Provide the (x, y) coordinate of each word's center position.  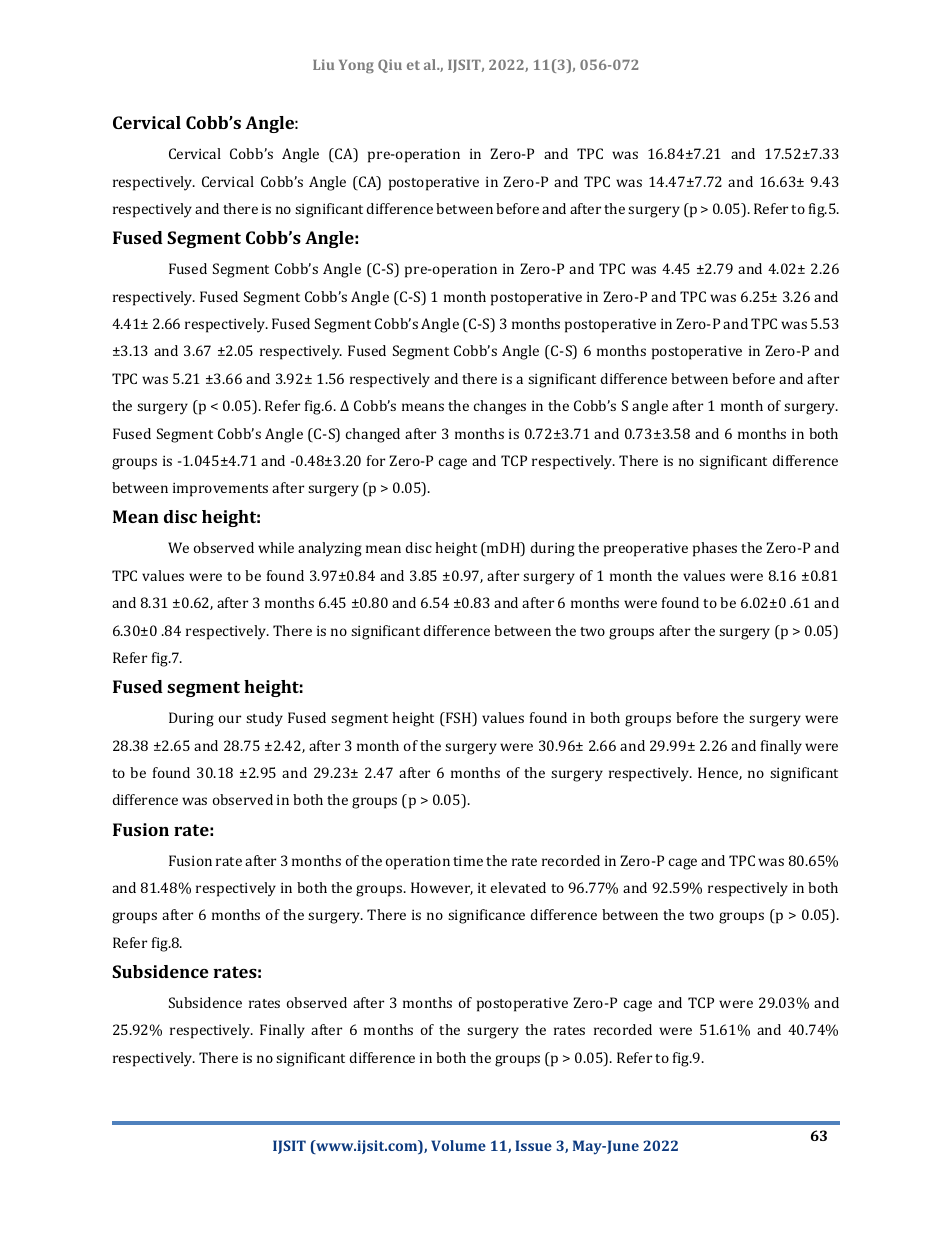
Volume (458, 1145)
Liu (323, 64)
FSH (459, 719)
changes (500, 407)
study (264, 719)
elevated (518, 887)
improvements (220, 490)
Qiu (390, 66)
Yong (356, 66)
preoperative (646, 550)
